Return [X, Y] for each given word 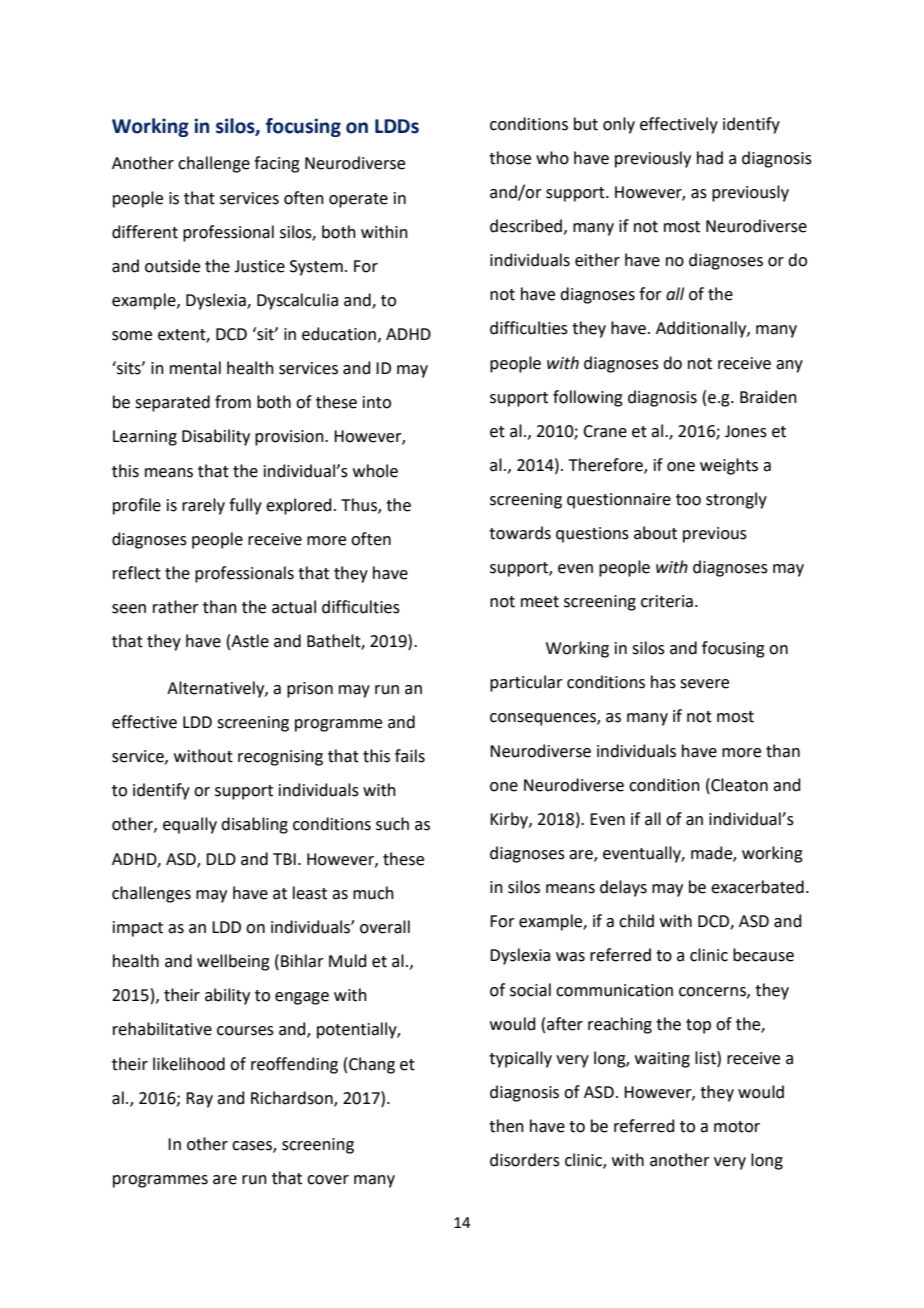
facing [277, 164]
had [710, 158]
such [392, 824]
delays [623, 888]
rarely [203, 506]
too [688, 500]
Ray [199, 1100]
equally [190, 825]
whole [375, 471]
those [510, 158]
